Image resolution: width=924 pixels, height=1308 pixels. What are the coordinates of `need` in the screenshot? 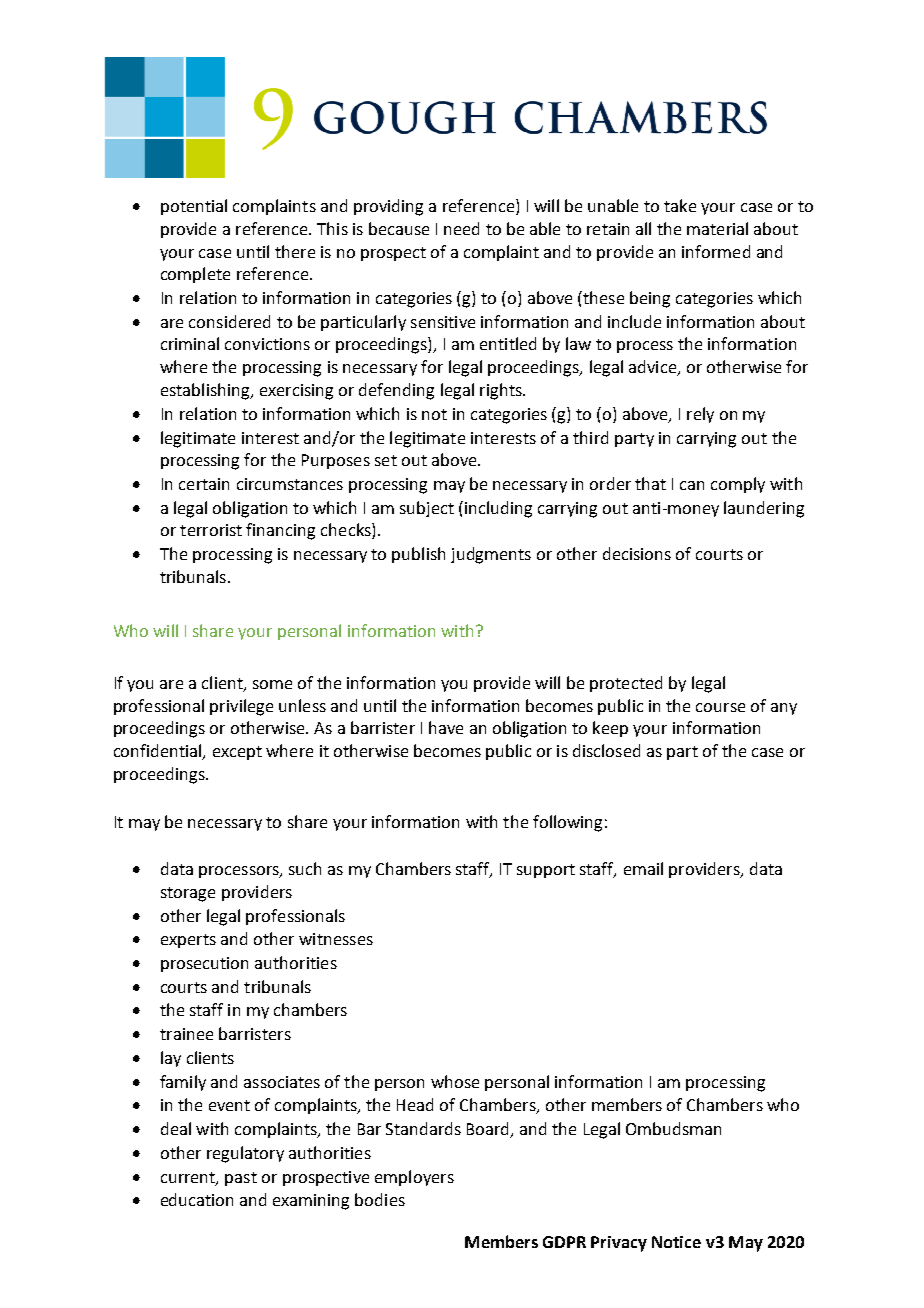 It's located at (461, 228).
